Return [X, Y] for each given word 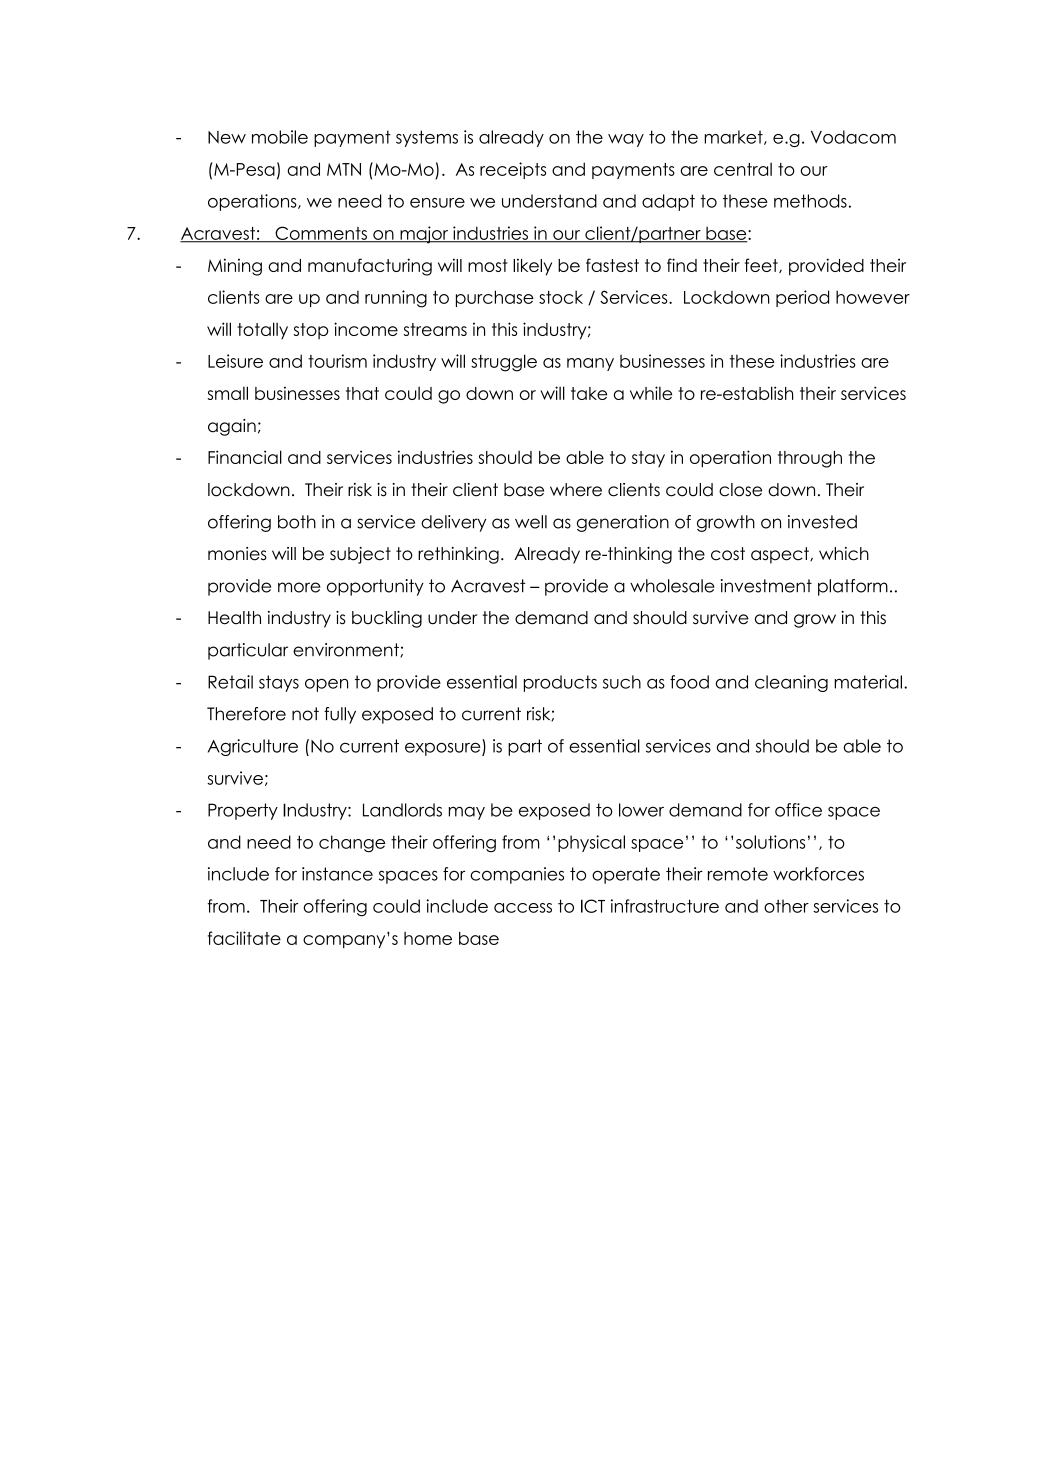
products [560, 683]
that [362, 393]
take [589, 393]
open [326, 685]
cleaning [791, 683]
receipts [513, 170]
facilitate [244, 938]
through [810, 459]
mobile [280, 137]
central [743, 169]
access [523, 908]
